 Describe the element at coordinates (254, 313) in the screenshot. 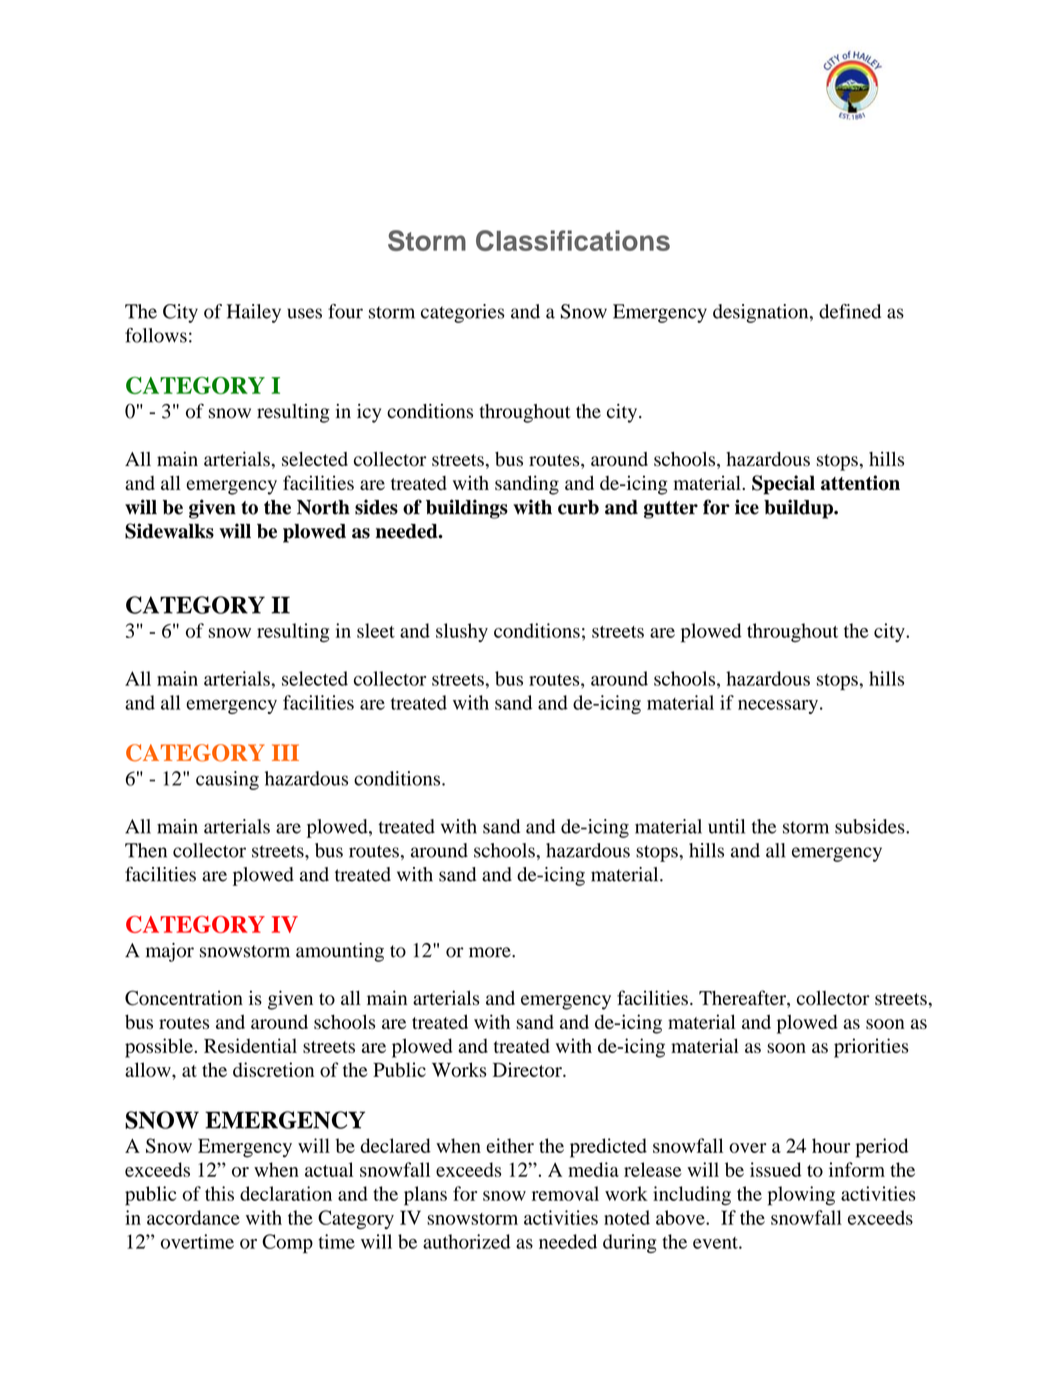

I see `Hailey` at that location.
